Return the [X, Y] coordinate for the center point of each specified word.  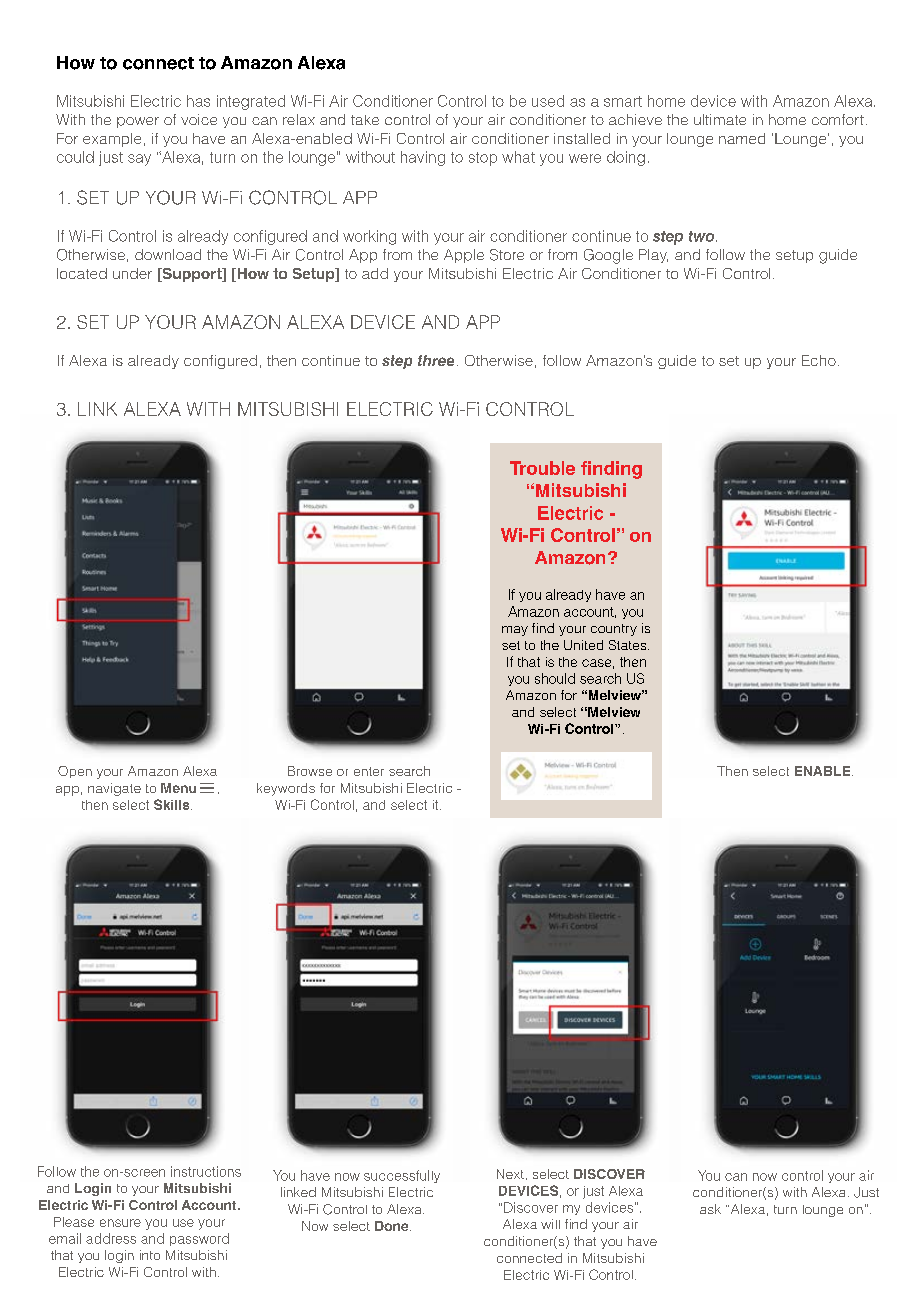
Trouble [542, 468]
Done [393, 1226]
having [423, 158]
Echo [819, 360]
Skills [173, 804]
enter [369, 771]
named [742, 138]
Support [192, 275]
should [555, 678]
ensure [120, 1223]
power [138, 122]
